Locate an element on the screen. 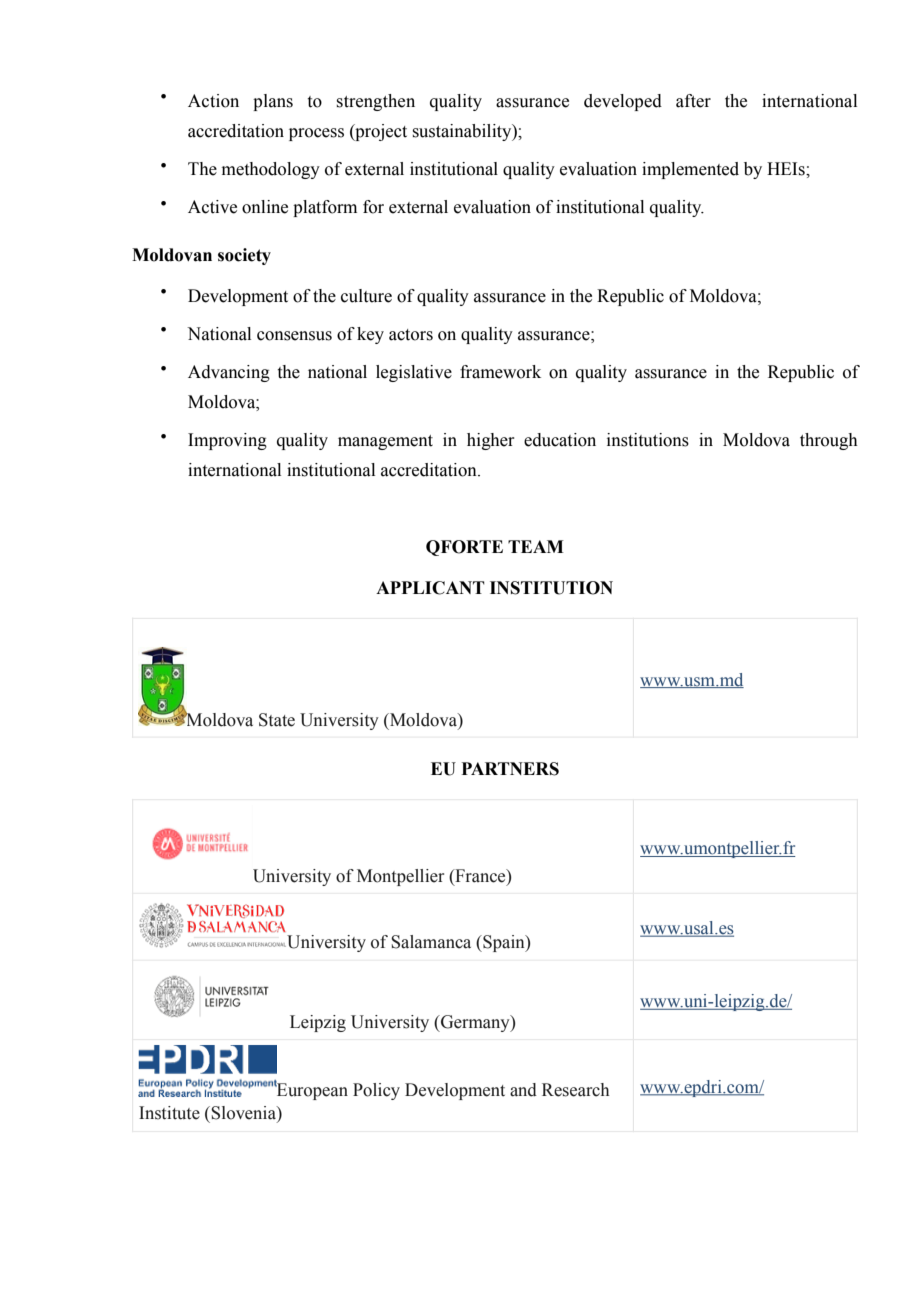  plans is located at coordinates (273, 102).
